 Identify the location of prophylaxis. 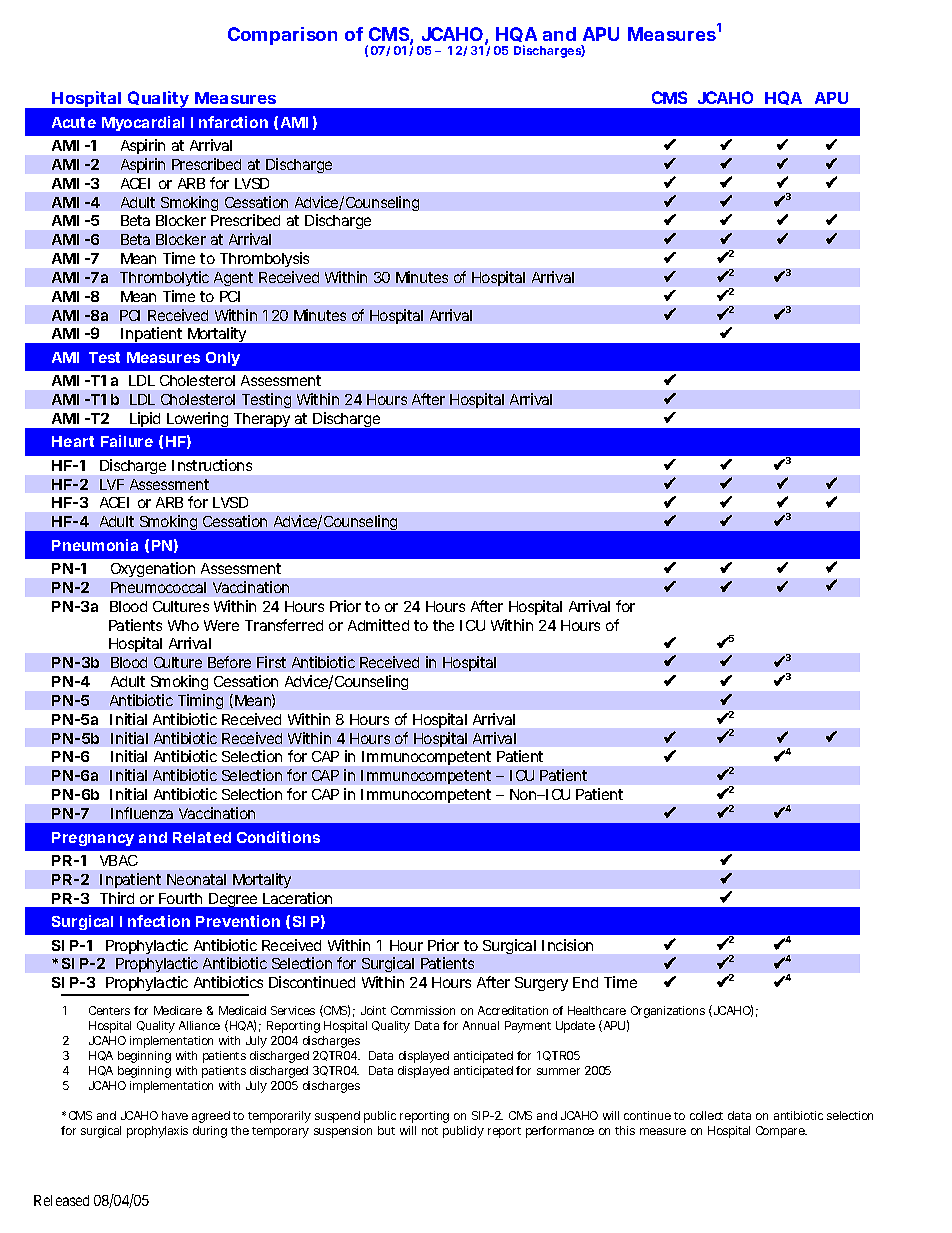
(157, 1132).
